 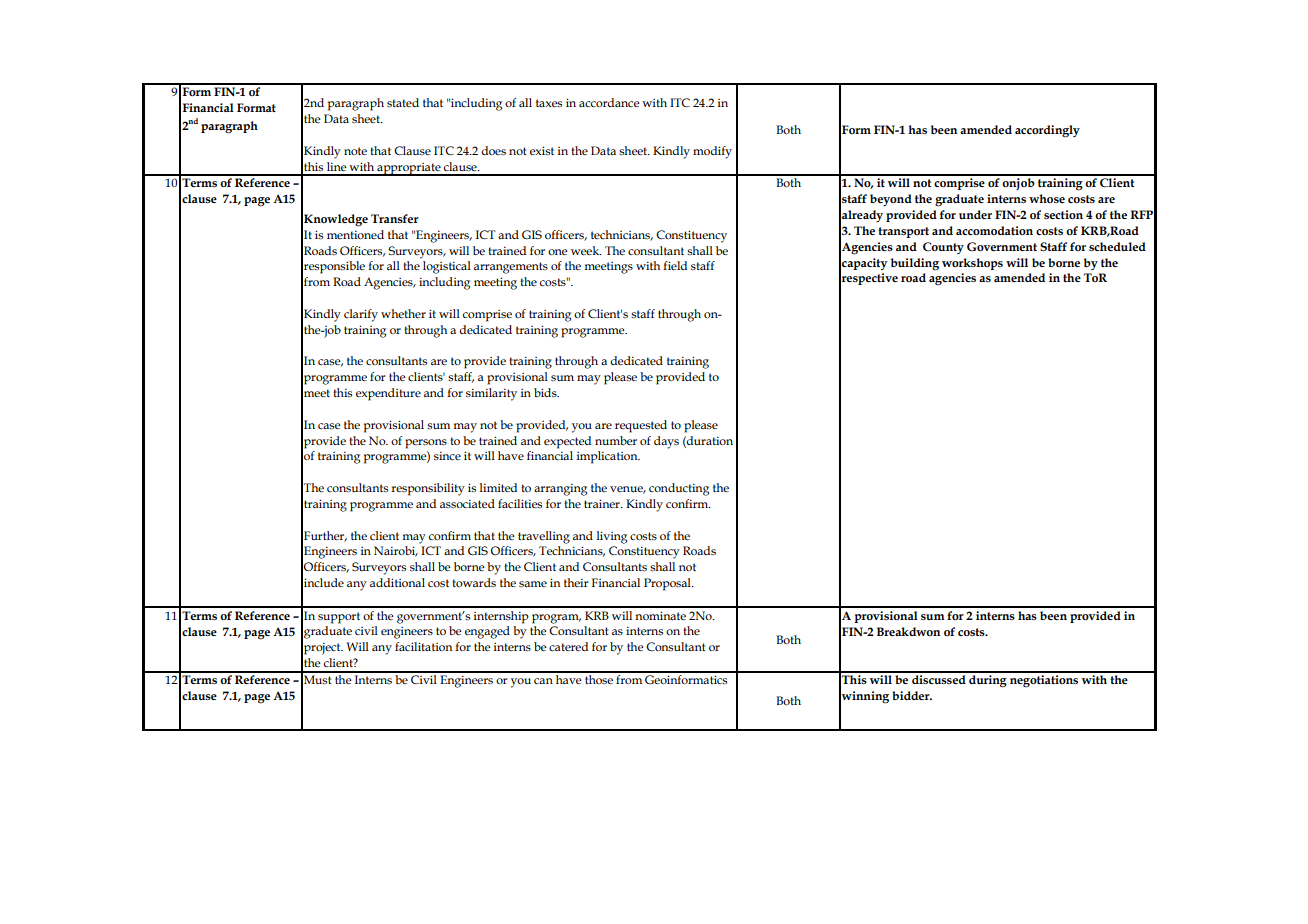 What do you see at coordinates (666, 442) in the image?
I see `days` at bounding box center [666, 442].
